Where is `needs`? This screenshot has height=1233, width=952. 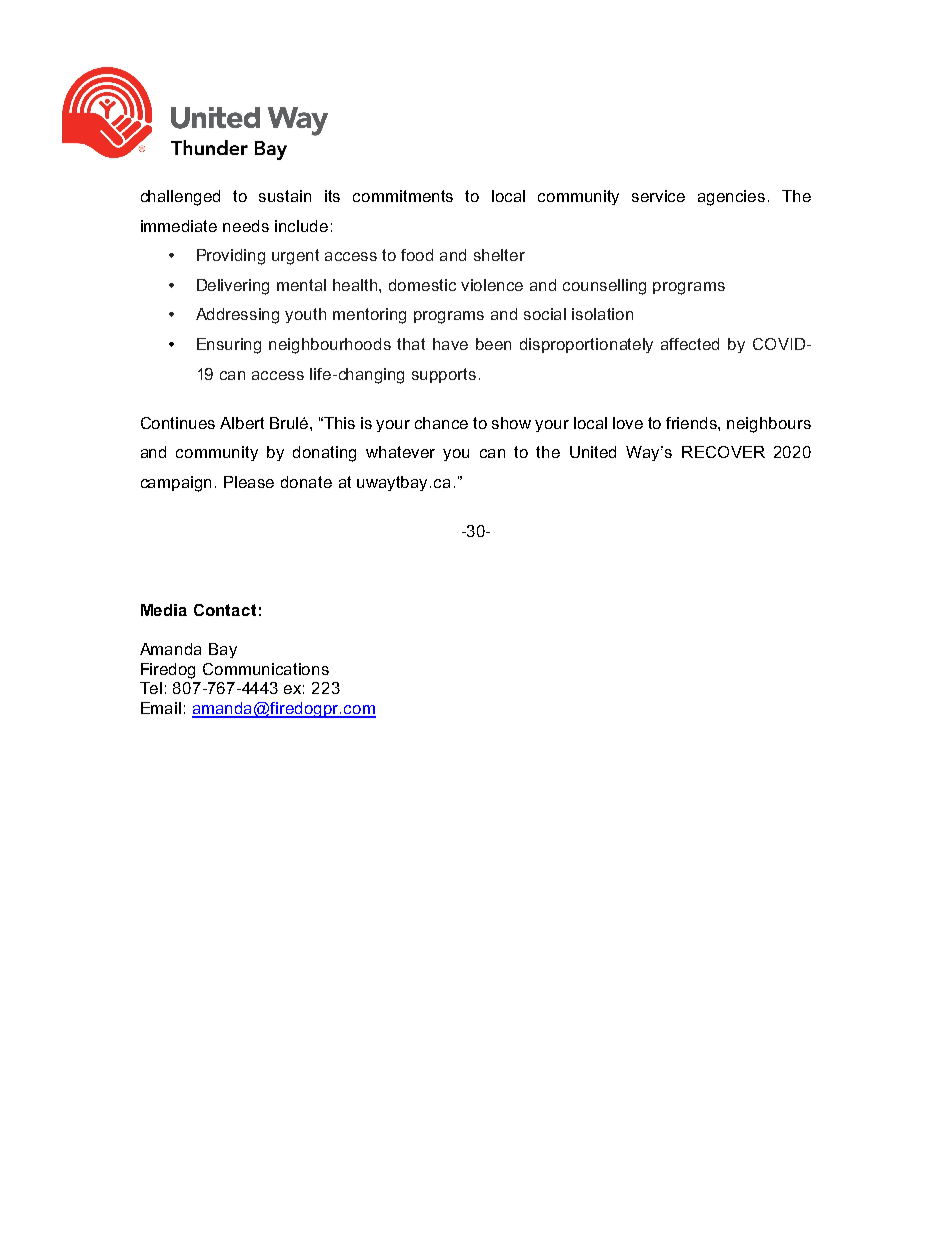
needs is located at coordinates (246, 226).
